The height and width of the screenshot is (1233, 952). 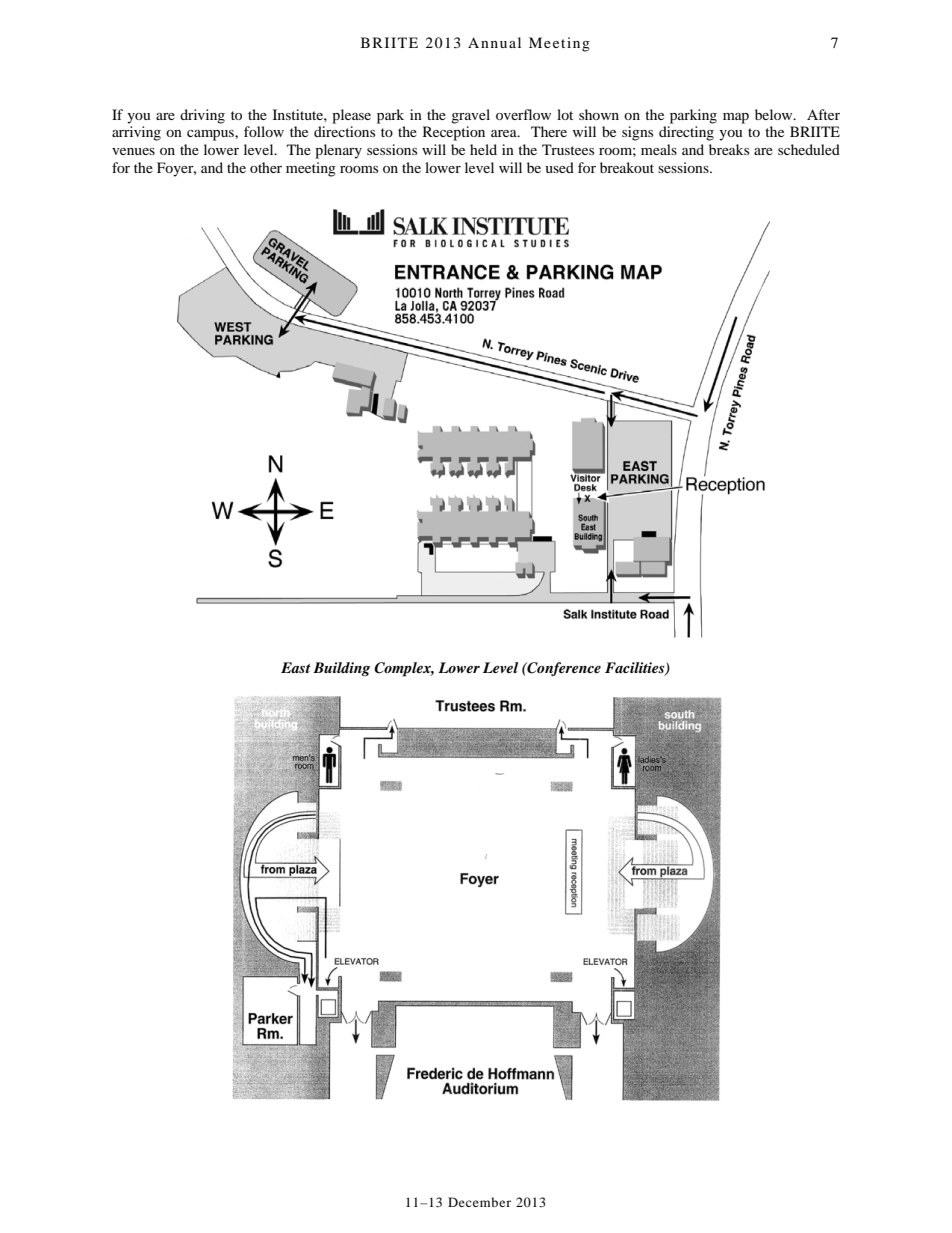 I want to click on Building, so click(x=341, y=669).
